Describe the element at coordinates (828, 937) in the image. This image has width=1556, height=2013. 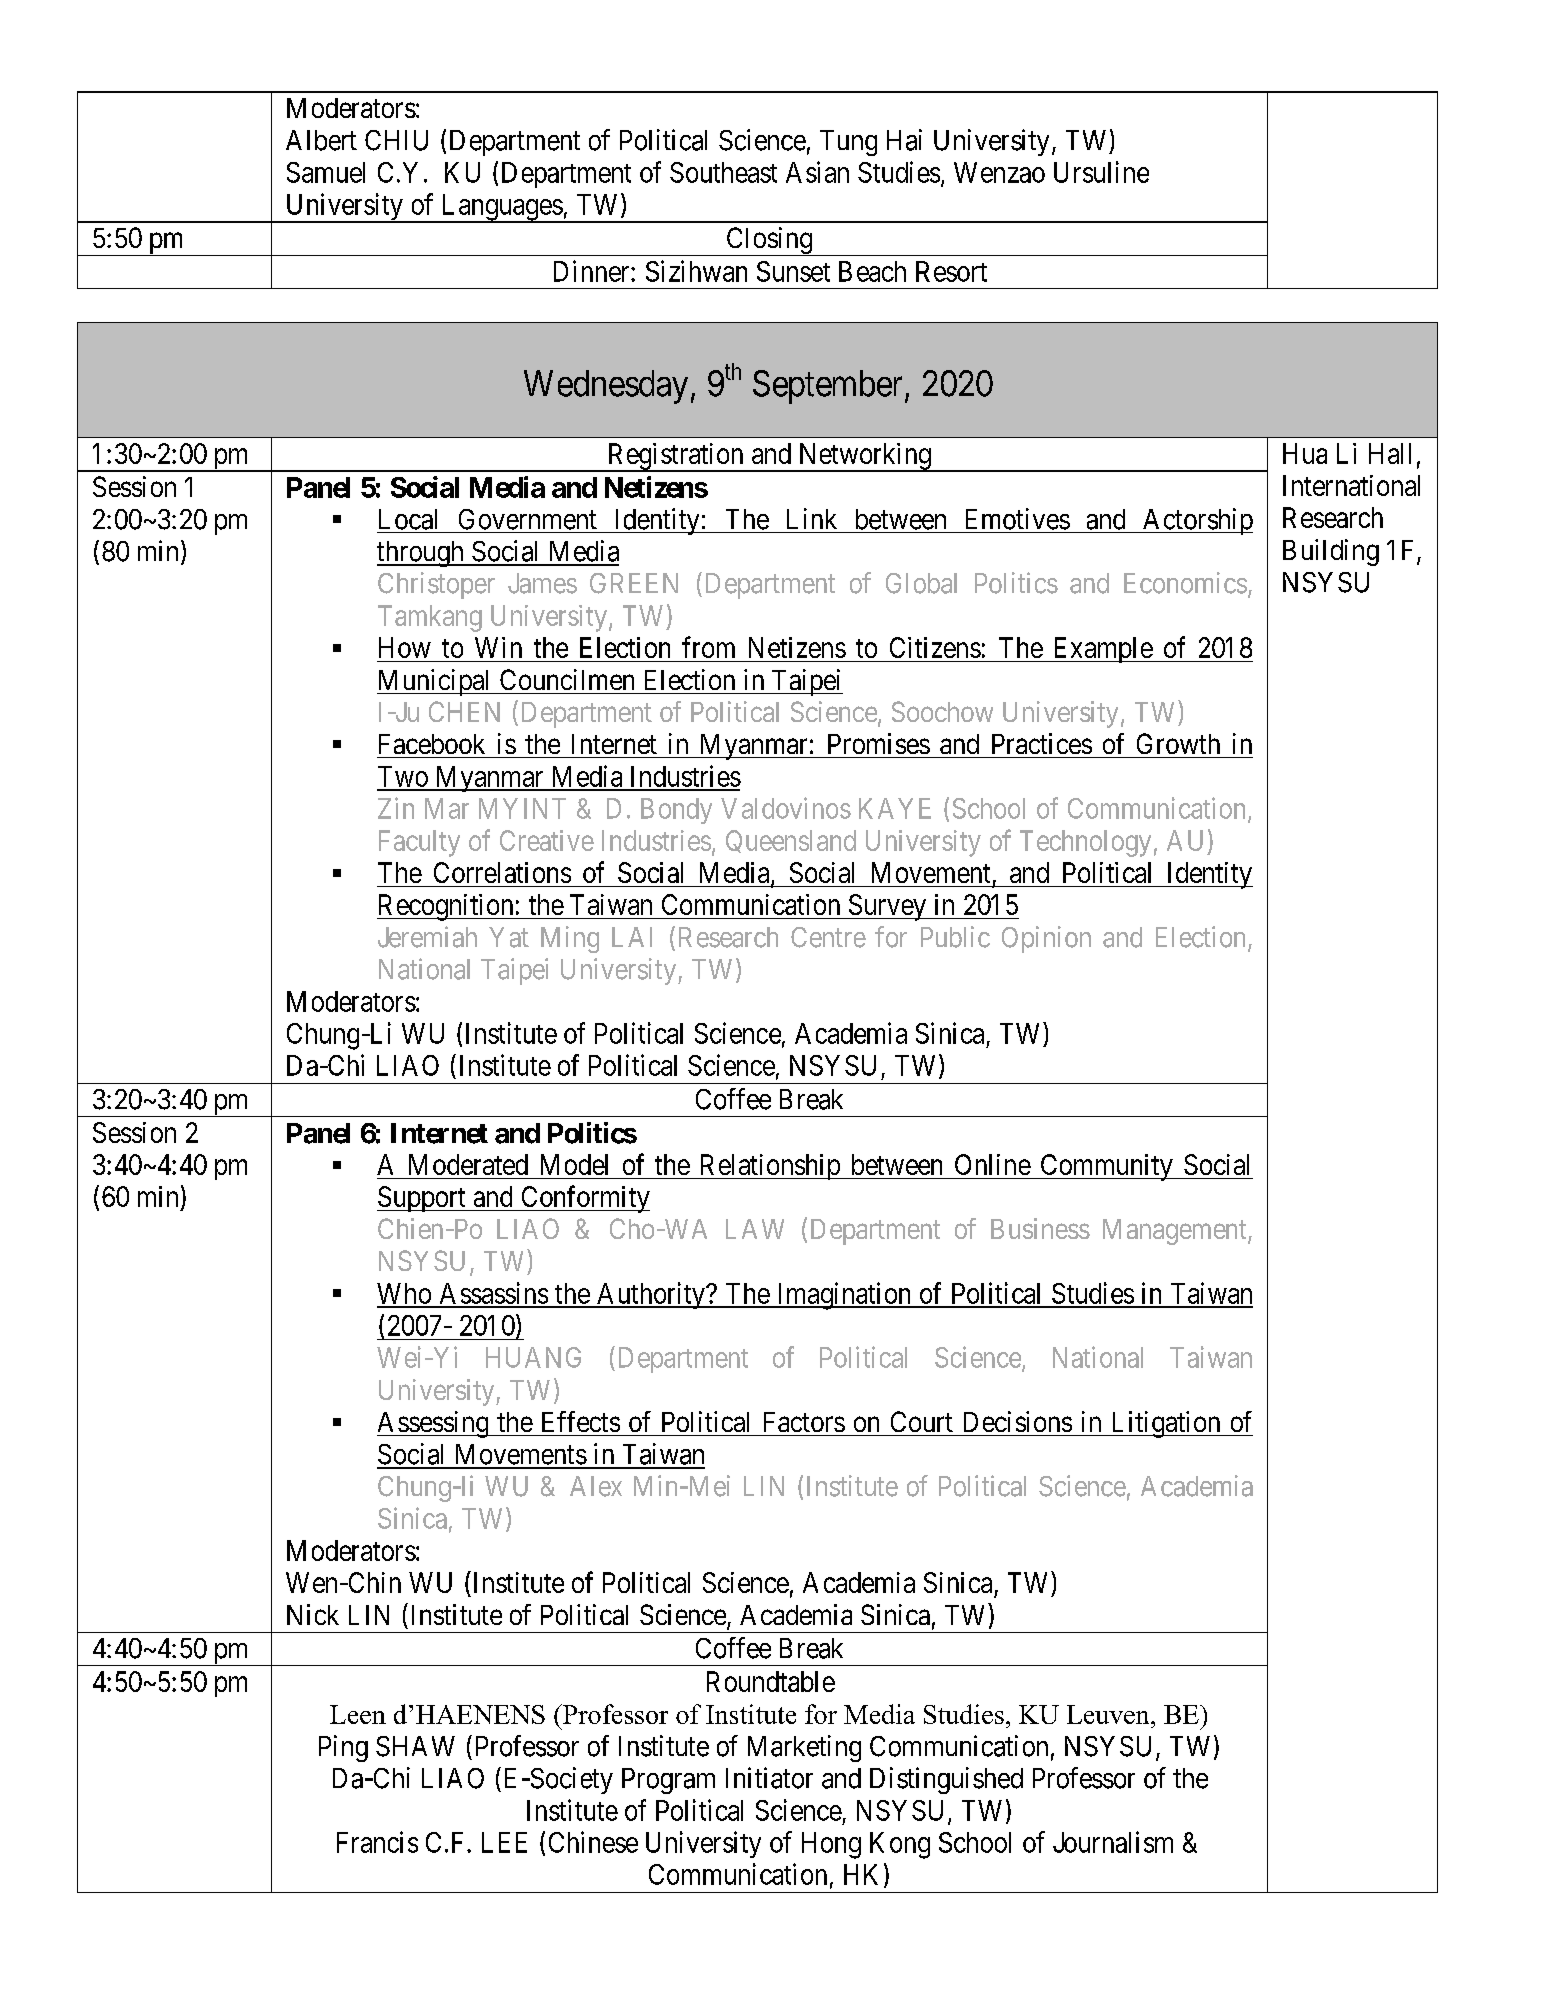
I see `Centre` at that location.
